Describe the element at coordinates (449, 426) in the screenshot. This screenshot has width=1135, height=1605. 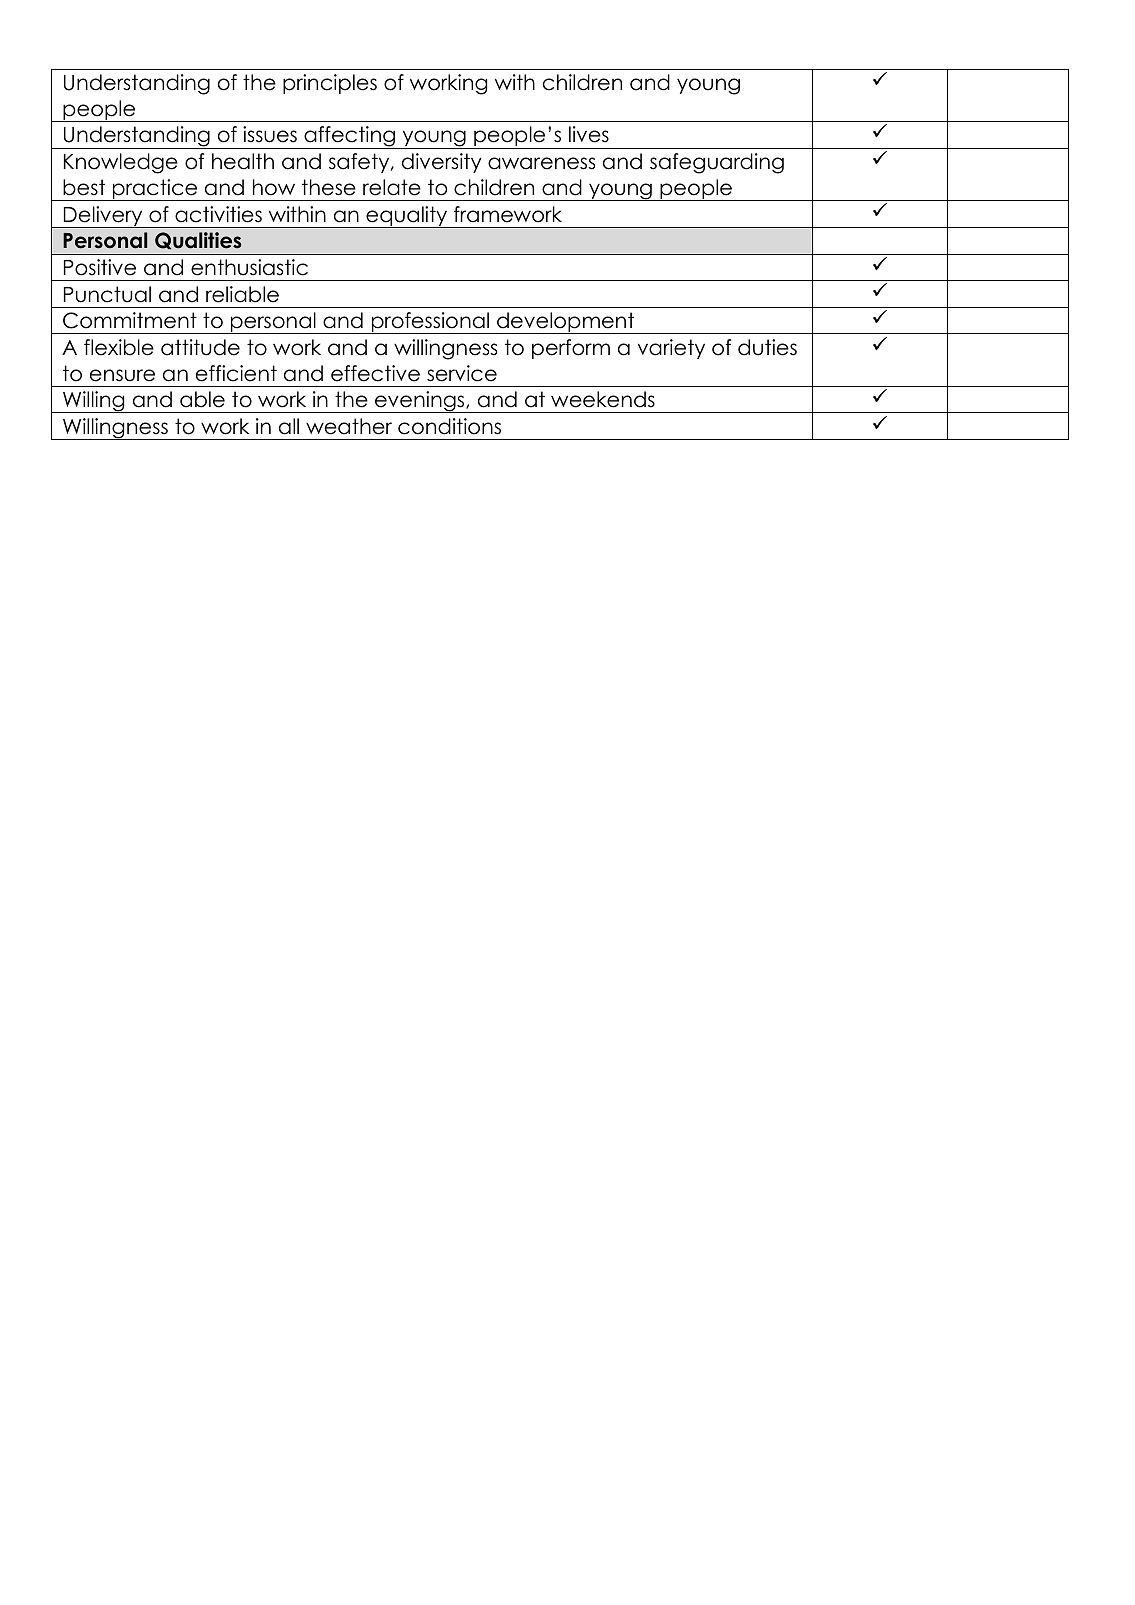
I see `conditions` at that location.
